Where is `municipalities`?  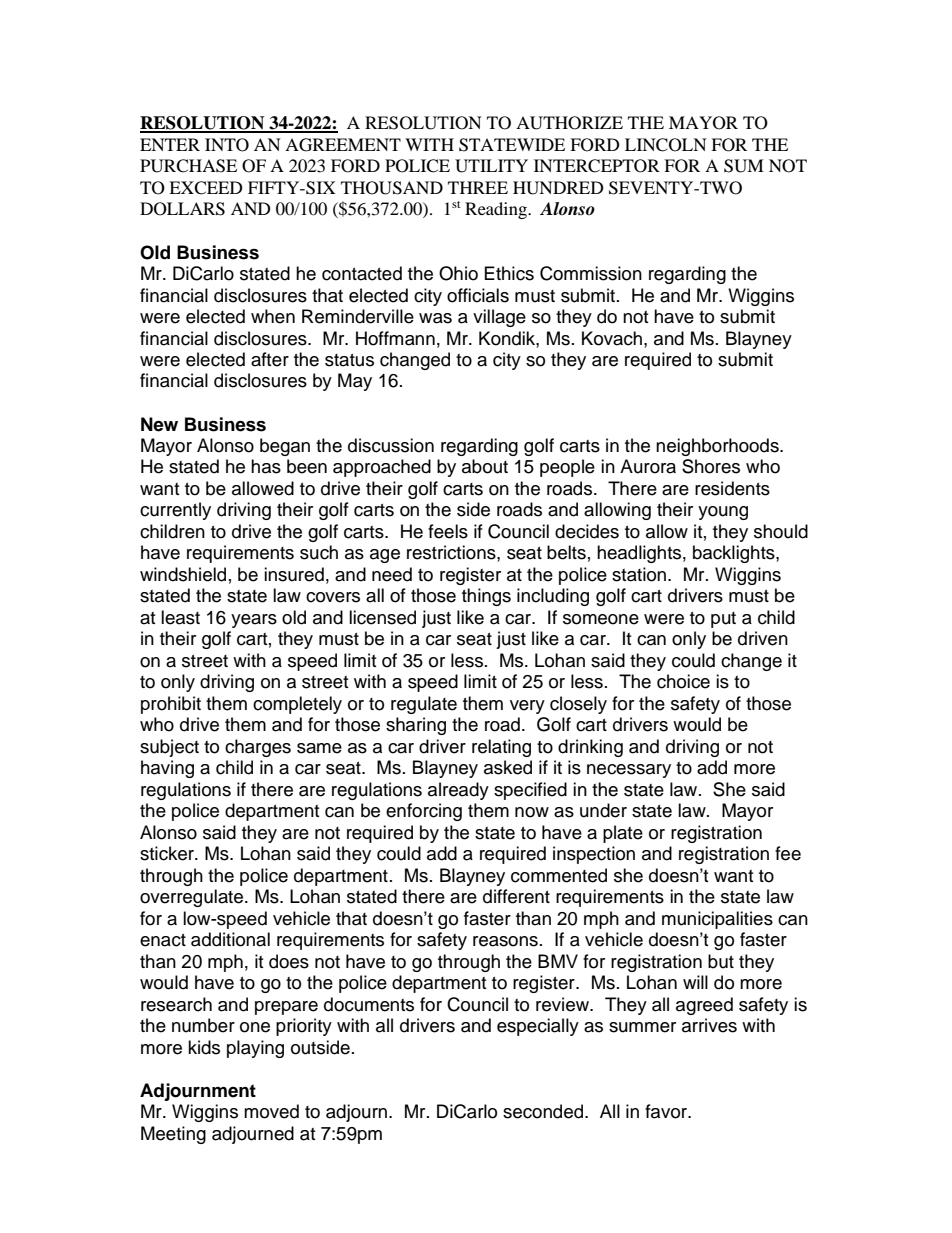
municipalities is located at coordinates (717, 920).
